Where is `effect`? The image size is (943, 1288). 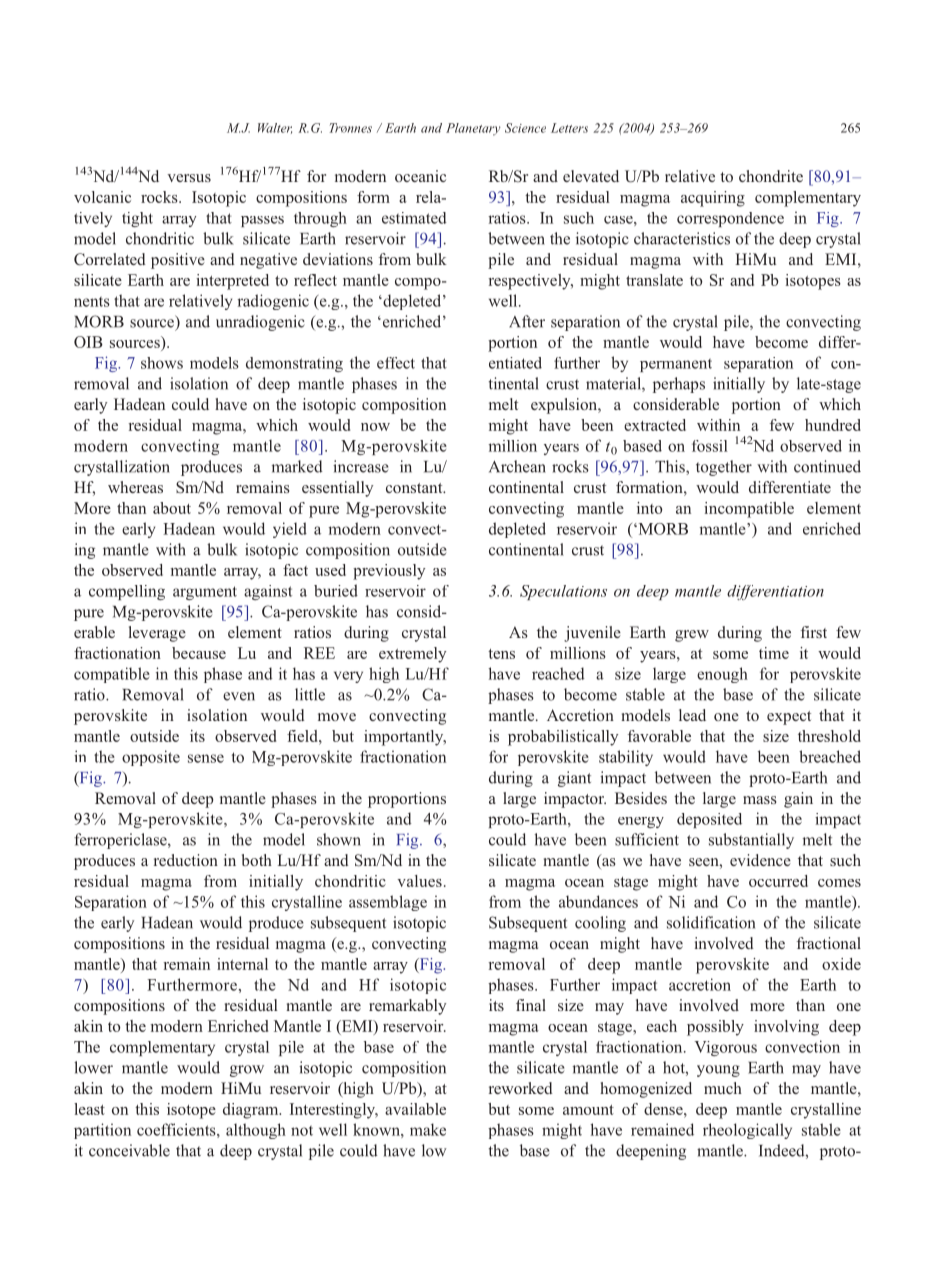
effect is located at coordinates (396, 363).
